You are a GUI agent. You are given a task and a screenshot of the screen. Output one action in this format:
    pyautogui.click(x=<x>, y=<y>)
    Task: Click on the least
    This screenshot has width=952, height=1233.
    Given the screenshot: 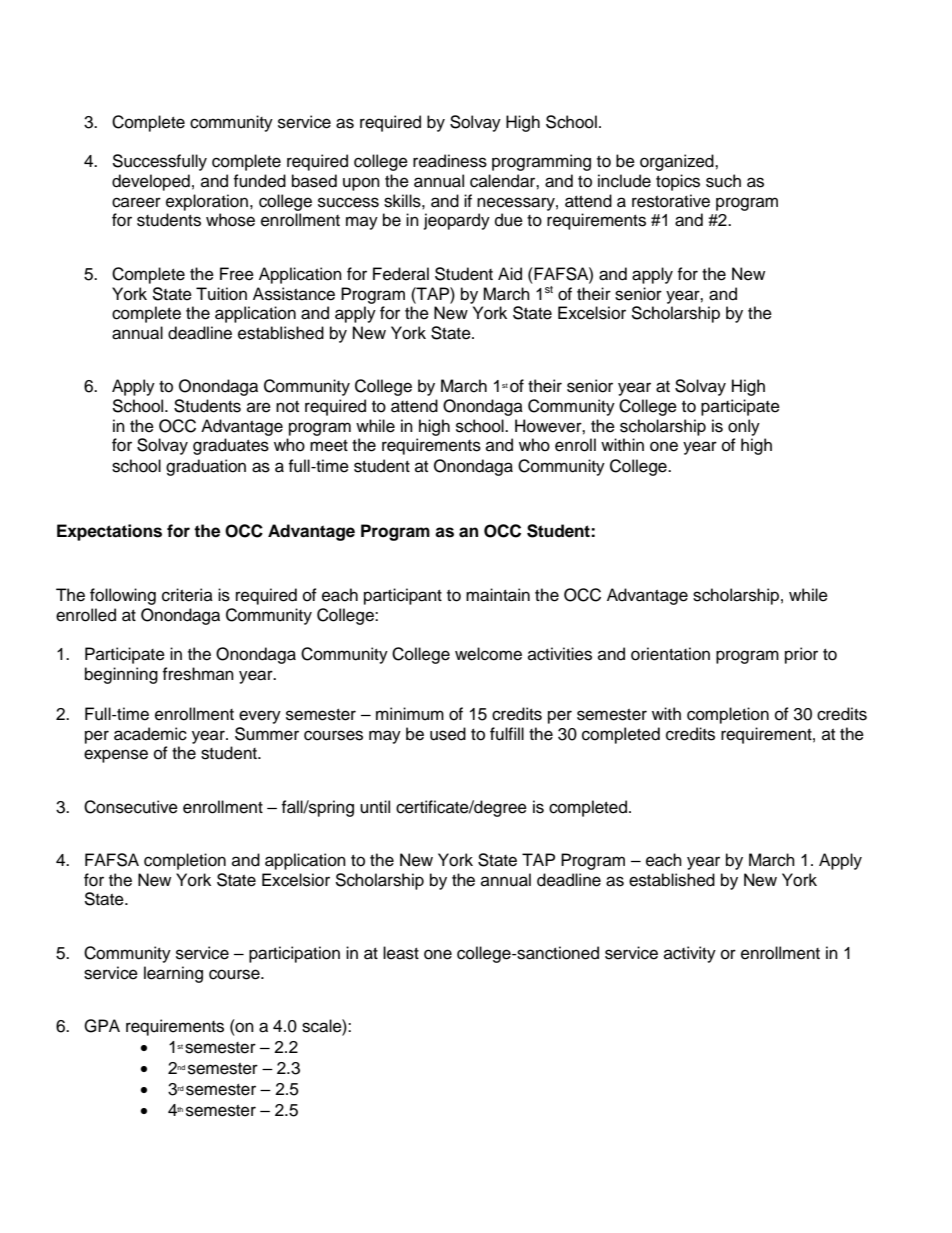 What is the action you would take?
    pyautogui.click(x=401, y=953)
